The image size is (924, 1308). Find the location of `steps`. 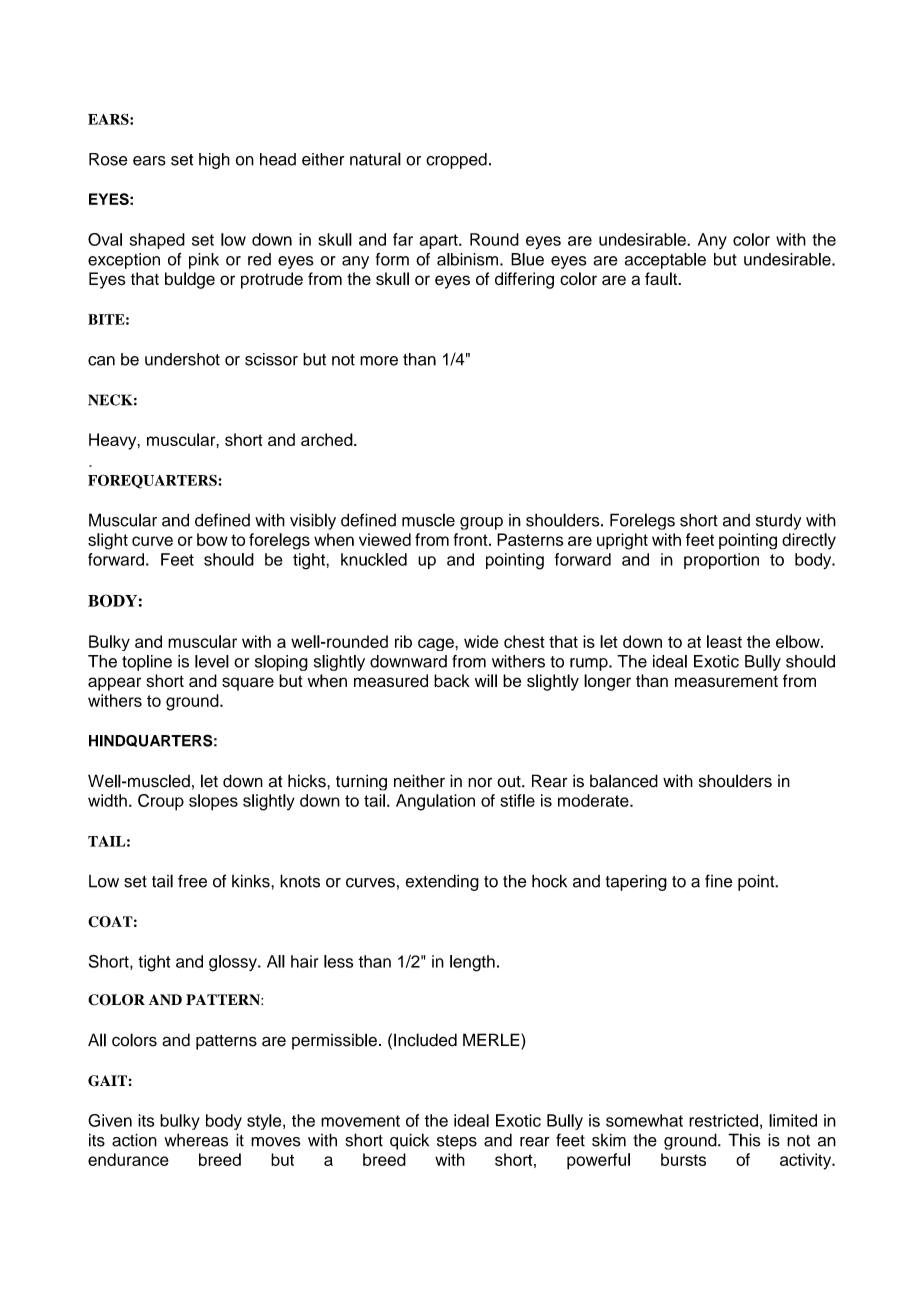

steps is located at coordinates (457, 1142).
